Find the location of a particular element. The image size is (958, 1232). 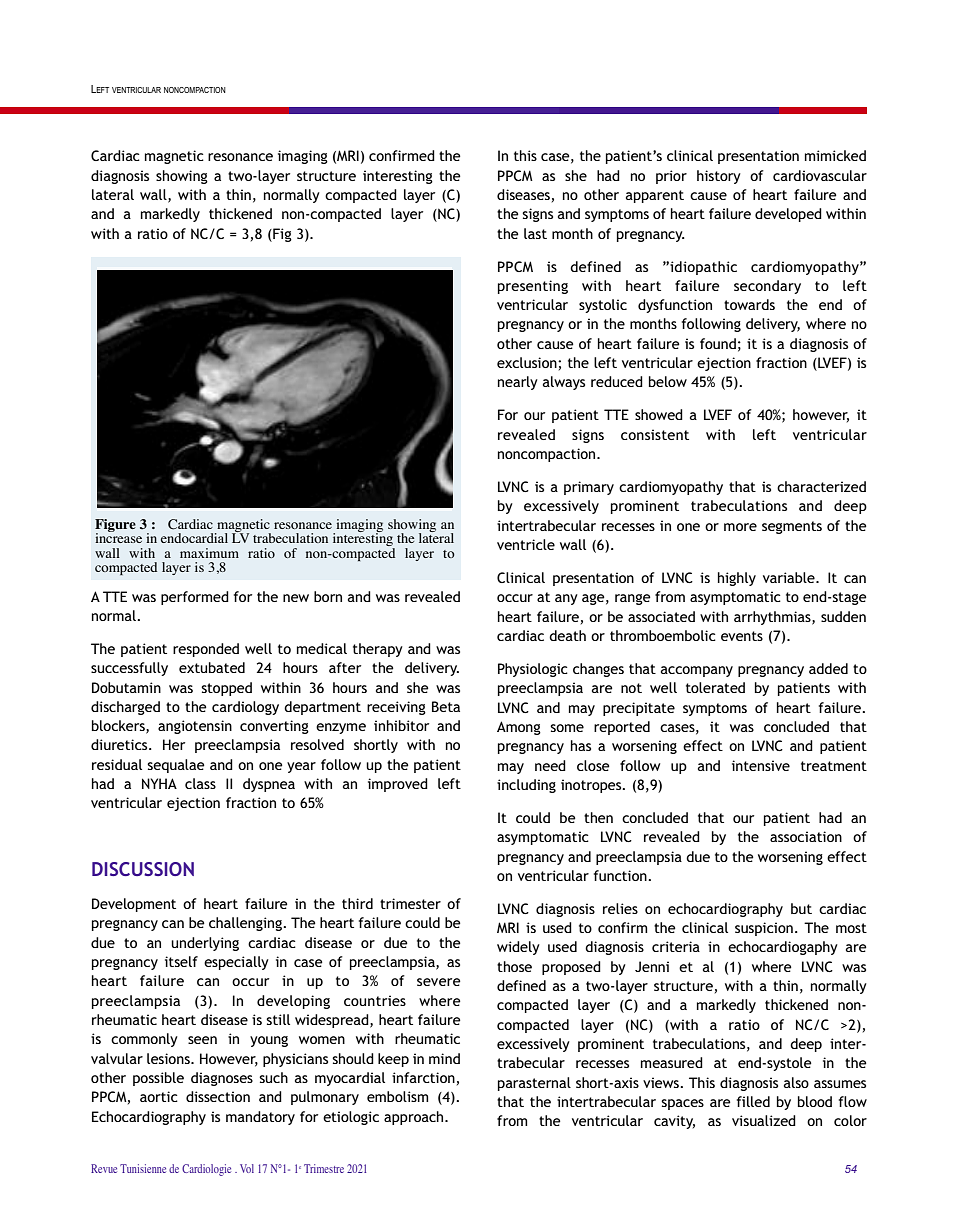

history is located at coordinates (719, 177).
